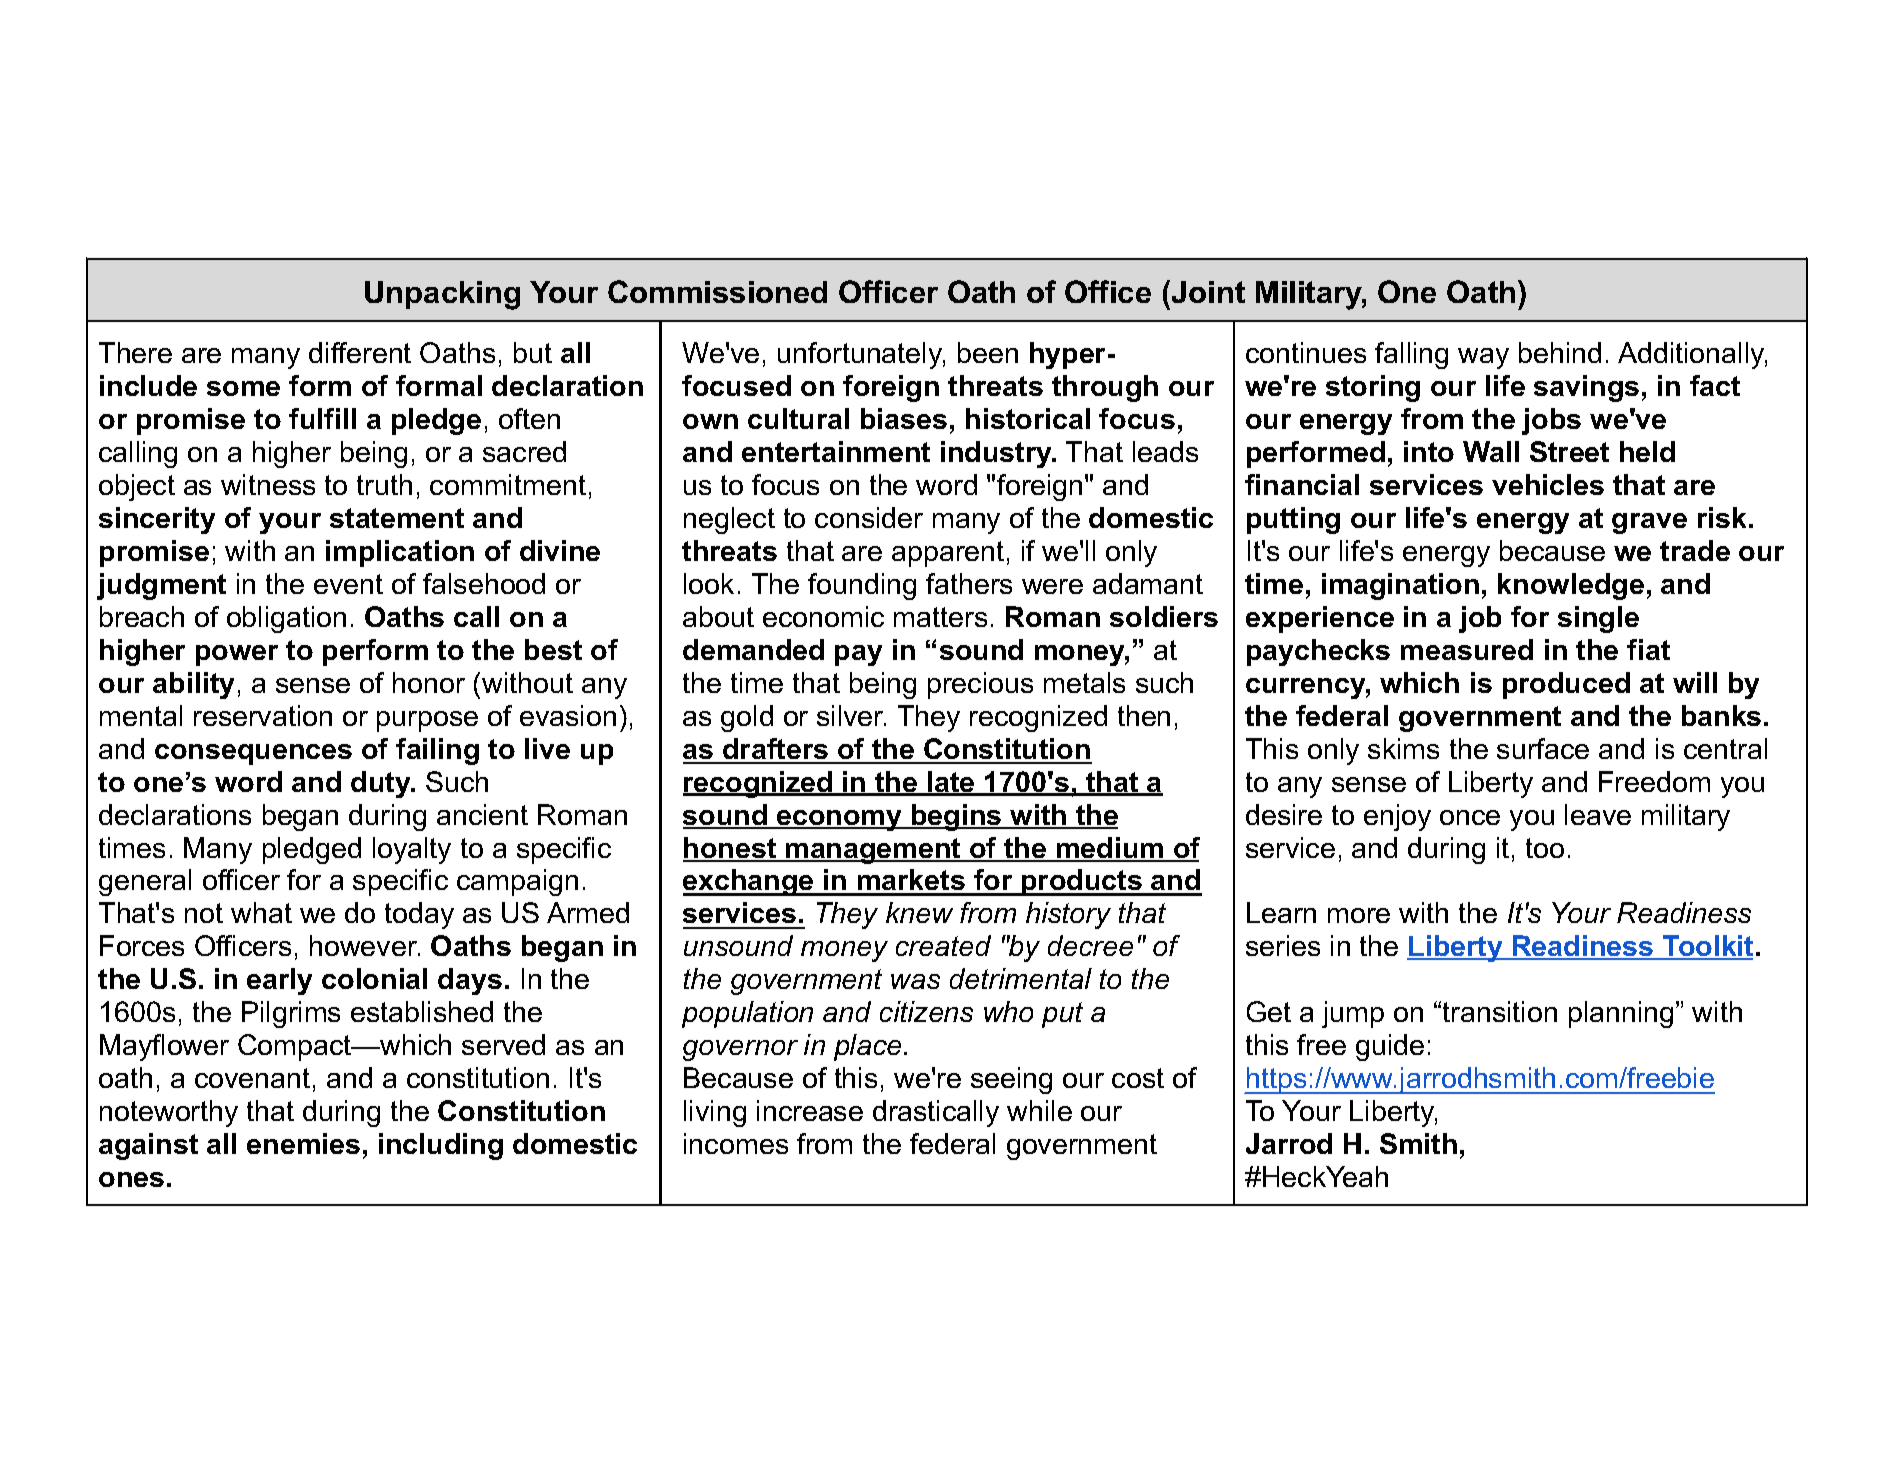  Describe the element at coordinates (851, 715) in the screenshot. I see `silver` at that location.
